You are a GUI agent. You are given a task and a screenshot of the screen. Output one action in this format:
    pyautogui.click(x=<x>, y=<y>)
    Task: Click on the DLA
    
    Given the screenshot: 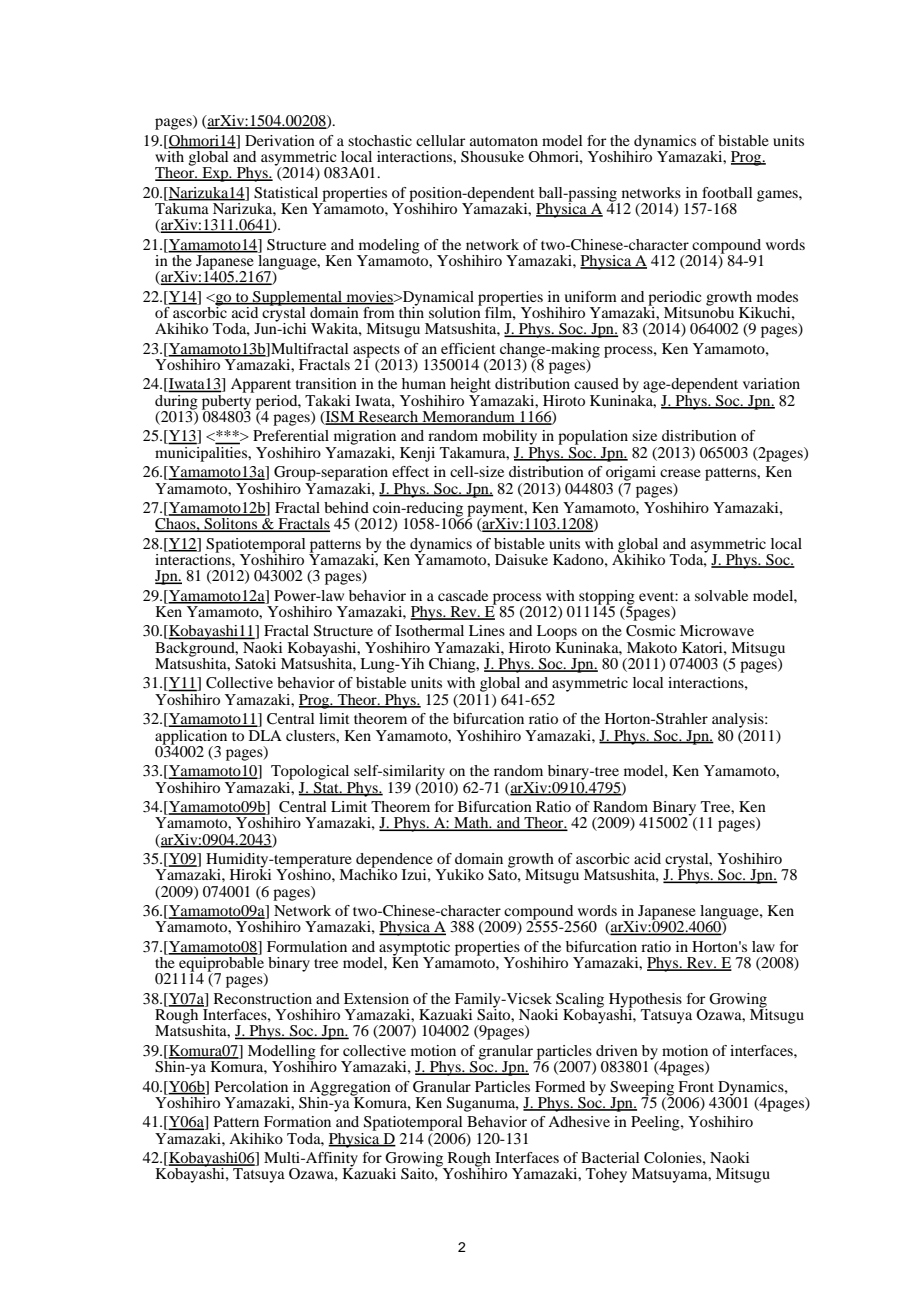 What is the action you would take?
    pyautogui.click(x=265, y=735)
